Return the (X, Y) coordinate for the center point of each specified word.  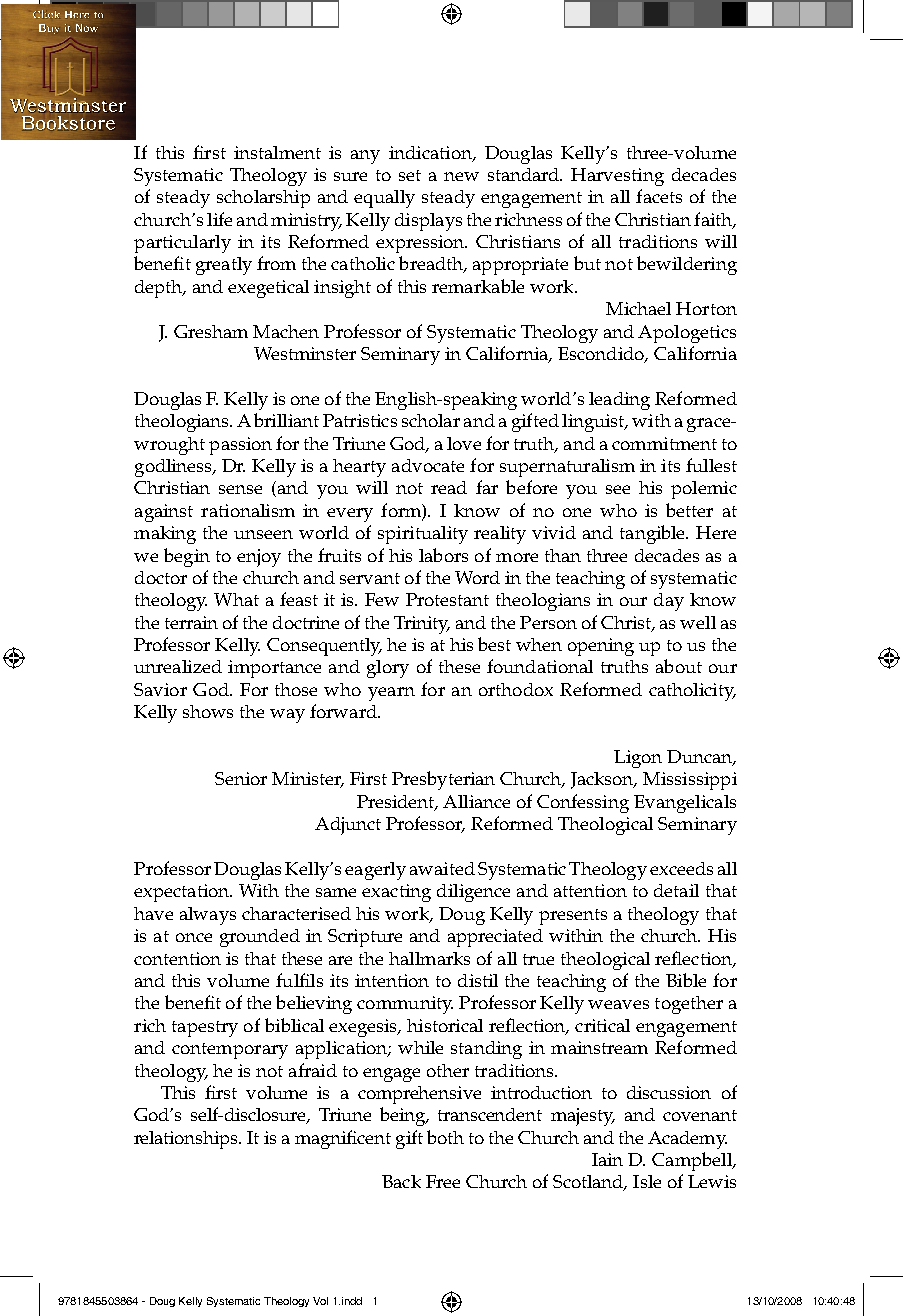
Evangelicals (685, 804)
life (219, 219)
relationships (187, 1140)
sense (240, 489)
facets (659, 196)
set (410, 175)
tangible (654, 534)
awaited (442, 868)
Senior (241, 778)
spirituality (423, 535)
